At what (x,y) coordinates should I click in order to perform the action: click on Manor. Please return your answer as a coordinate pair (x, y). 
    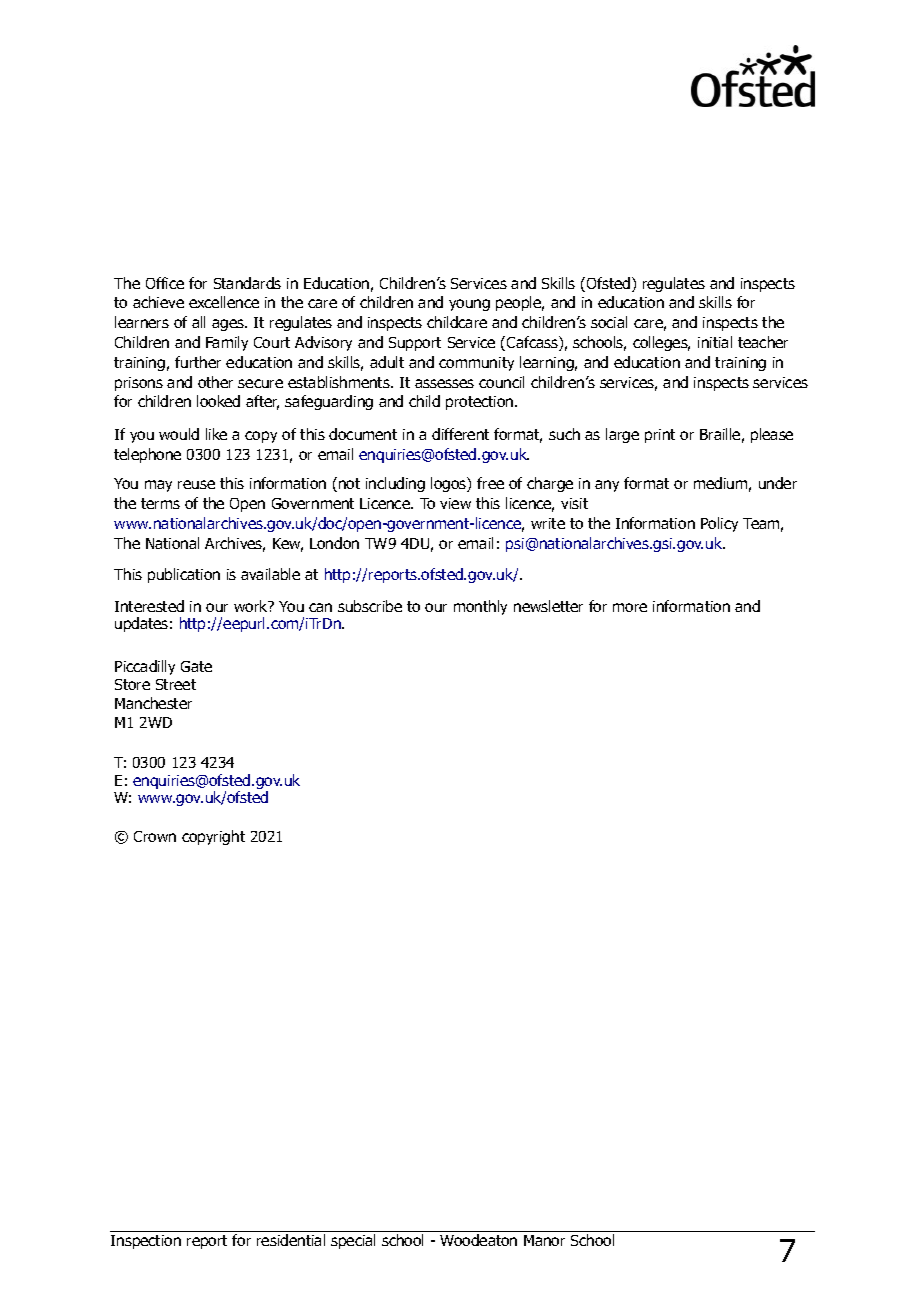
    Looking at the image, I should click on (544, 1240).
